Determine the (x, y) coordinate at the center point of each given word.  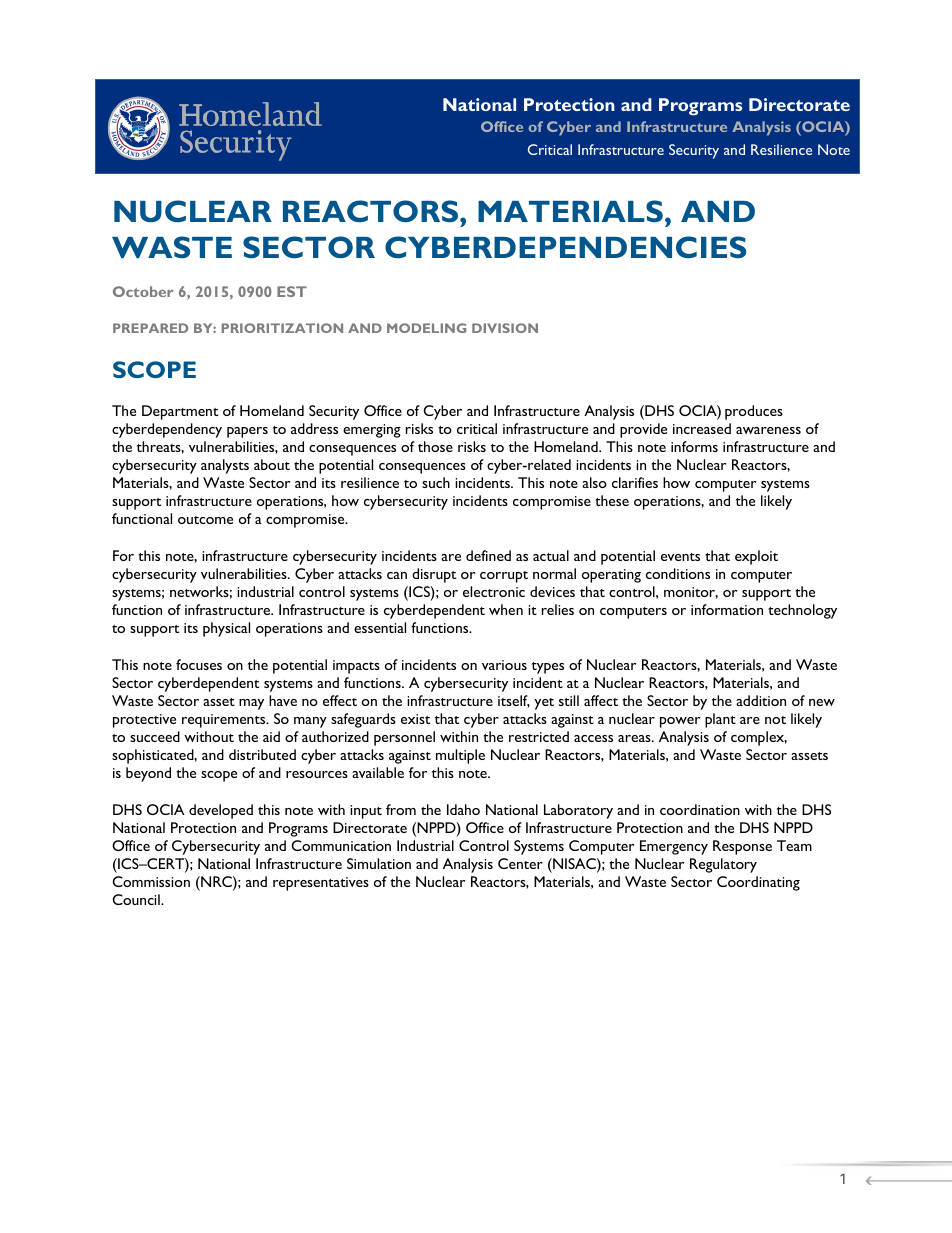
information (727, 609)
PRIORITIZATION (282, 328)
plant (720, 720)
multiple (460, 756)
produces (754, 412)
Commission (151, 881)
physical (226, 629)
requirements (225, 721)
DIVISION (505, 328)
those (435, 446)
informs (694, 446)
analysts (225, 466)
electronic (494, 591)
